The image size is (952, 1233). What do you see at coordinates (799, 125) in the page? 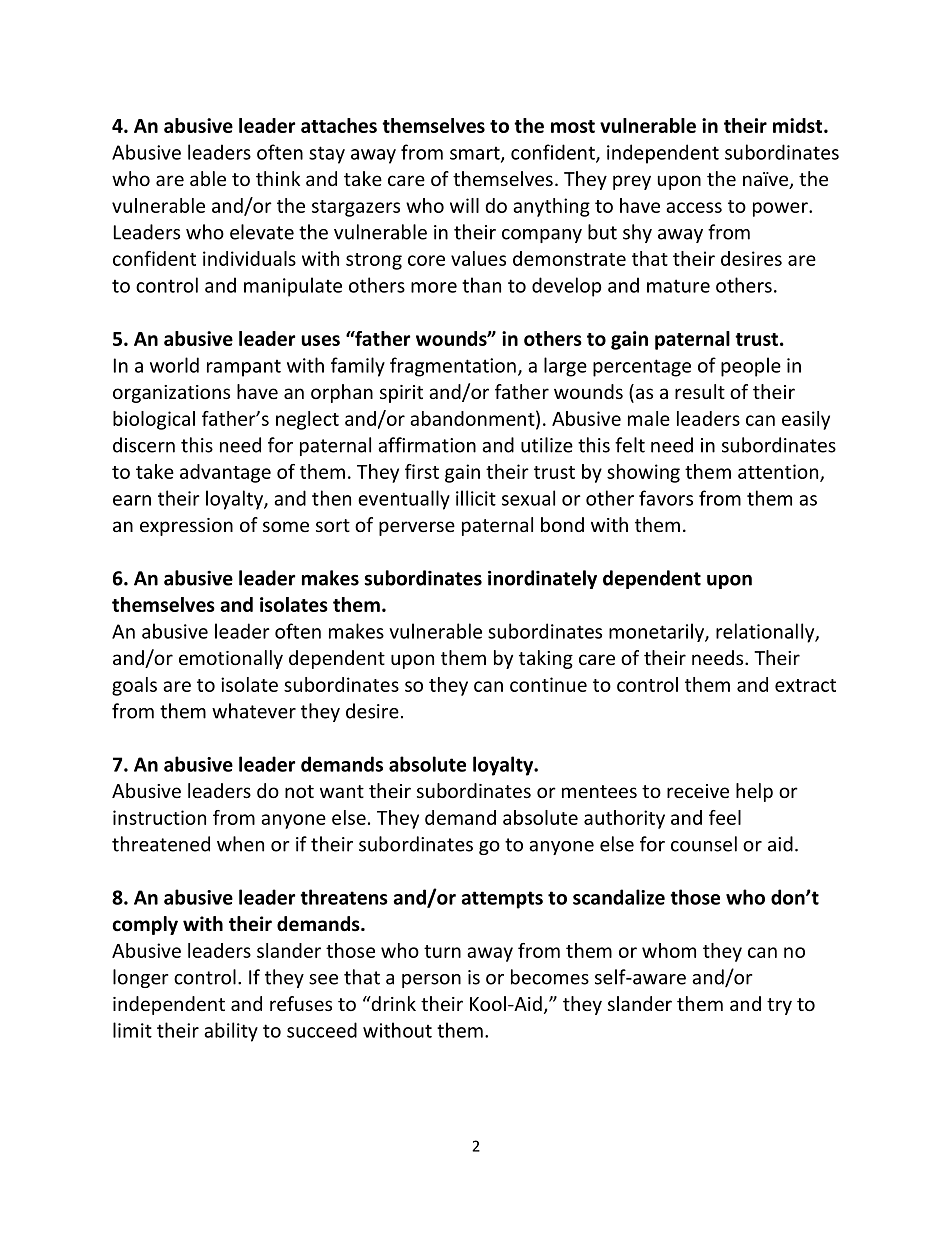
I see `midst` at bounding box center [799, 125].
